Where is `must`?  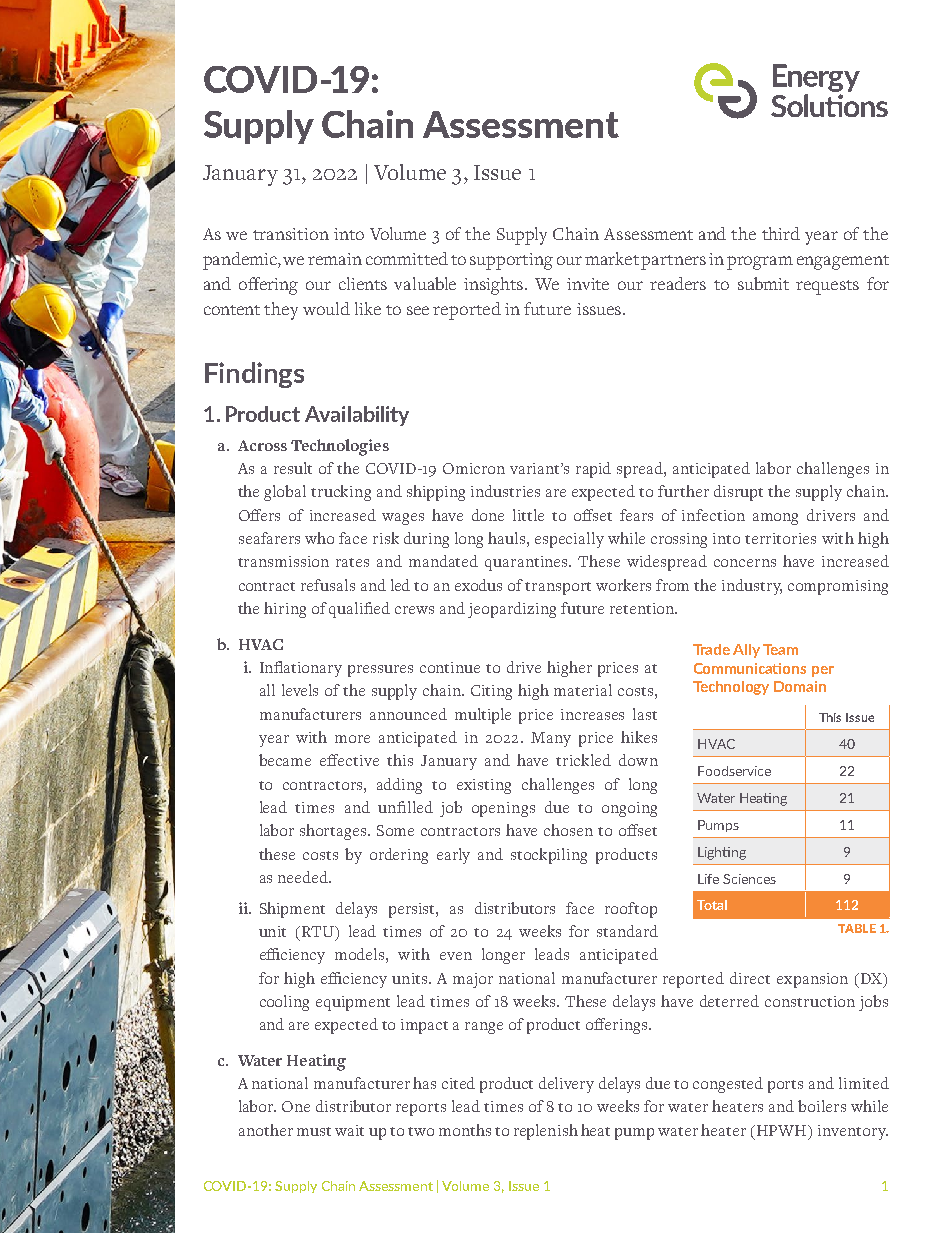
must is located at coordinates (314, 1131).
